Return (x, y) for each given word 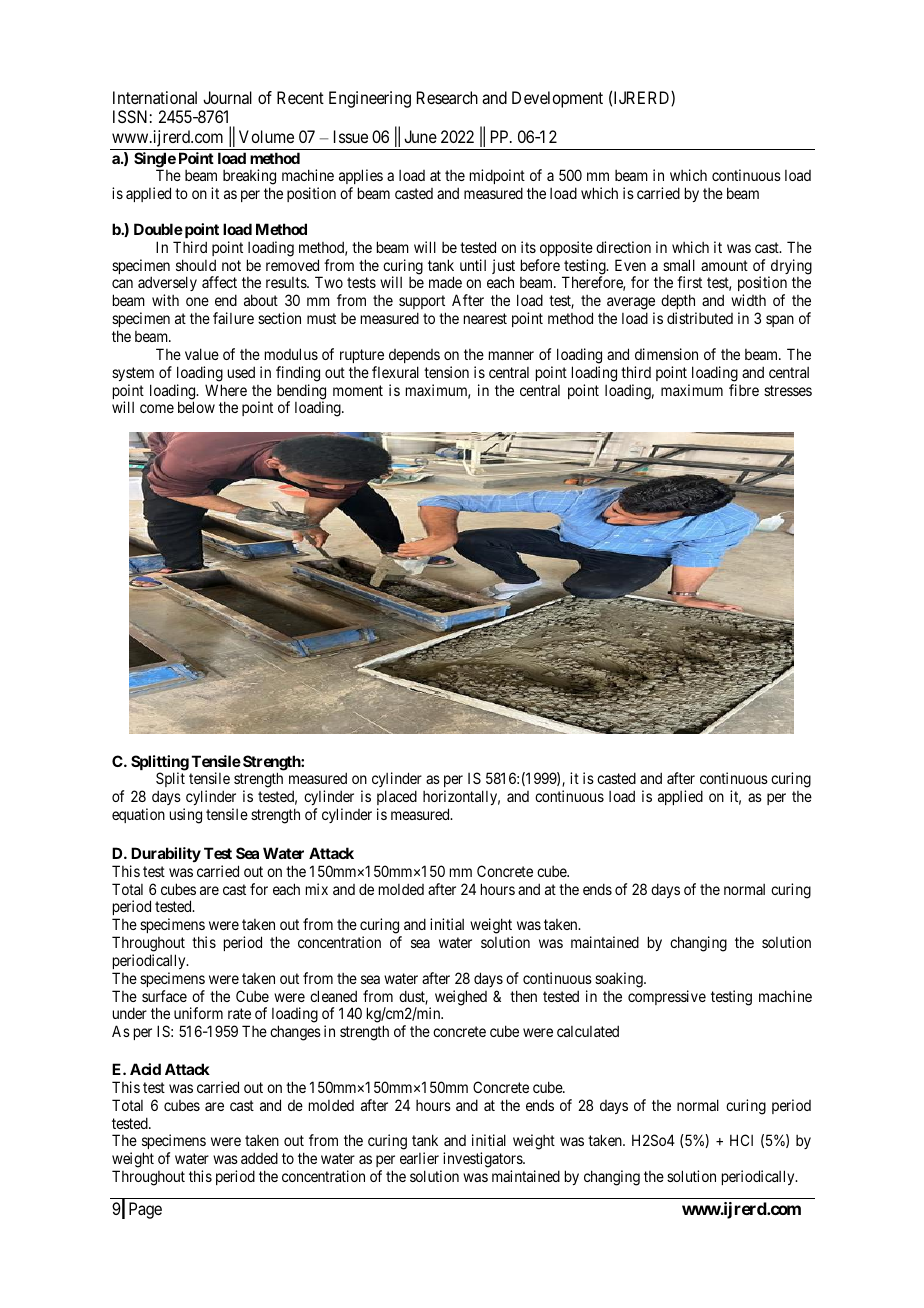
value (202, 354)
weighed (461, 998)
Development (557, 99)
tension (446, 372)
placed (397, 799)
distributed (700, 318)
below (196, 407)
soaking (620, 980)
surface (164, 996)
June (420, 136)
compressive (667, 997)
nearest (485, 318)
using (186, 816)
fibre (744, 390)
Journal (227, 97)
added (259, 1158)
